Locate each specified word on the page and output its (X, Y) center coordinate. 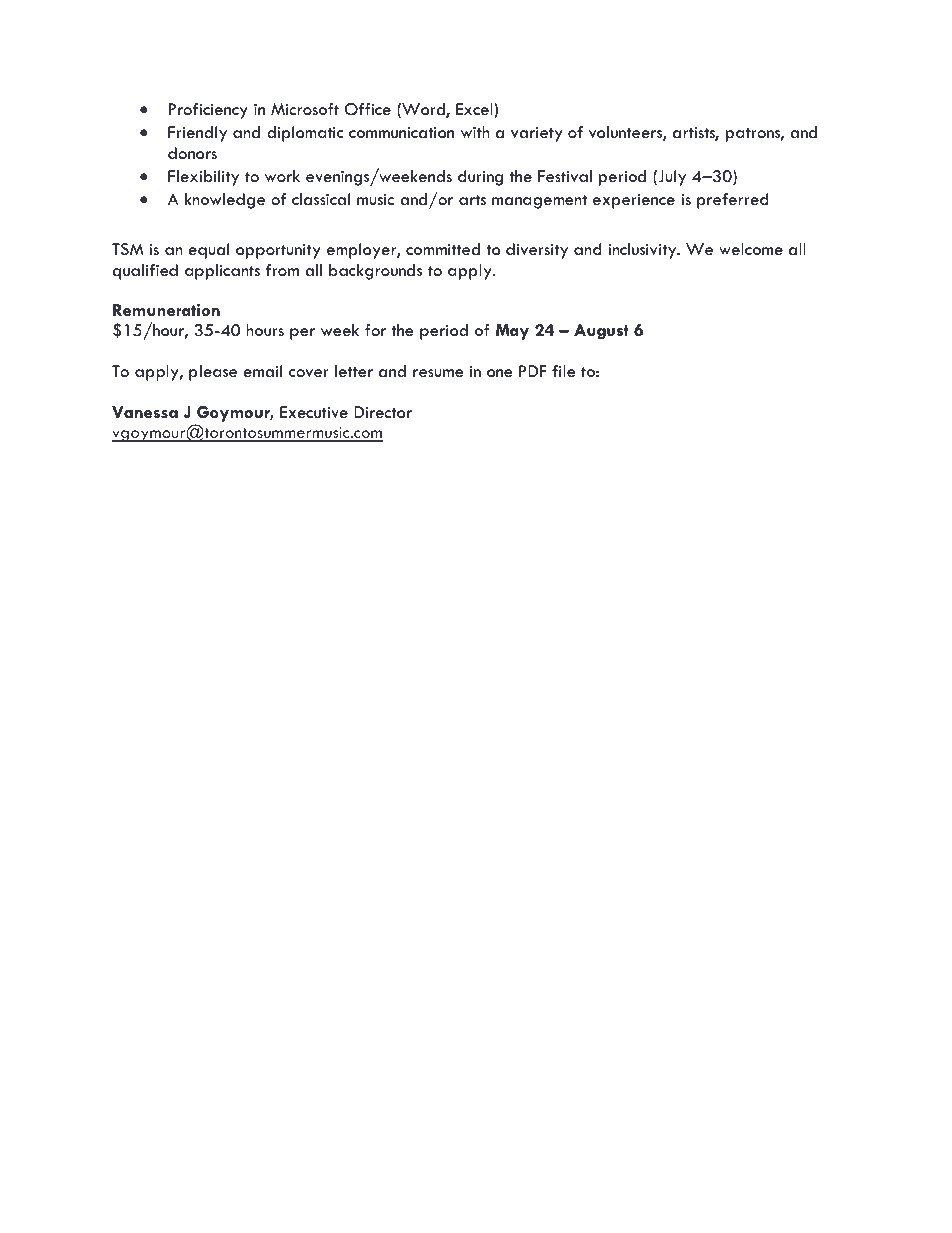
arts (472, 200)
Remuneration (166, 310)
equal (208, 251)
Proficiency (208, 111)
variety (536, 134)
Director (383, 412)
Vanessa (145, 412)
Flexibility (203, 178)
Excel (475, 109)
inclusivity (643, 251)
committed (443, 249)
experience (634, 201)
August (601, 332)
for (375, 330)
